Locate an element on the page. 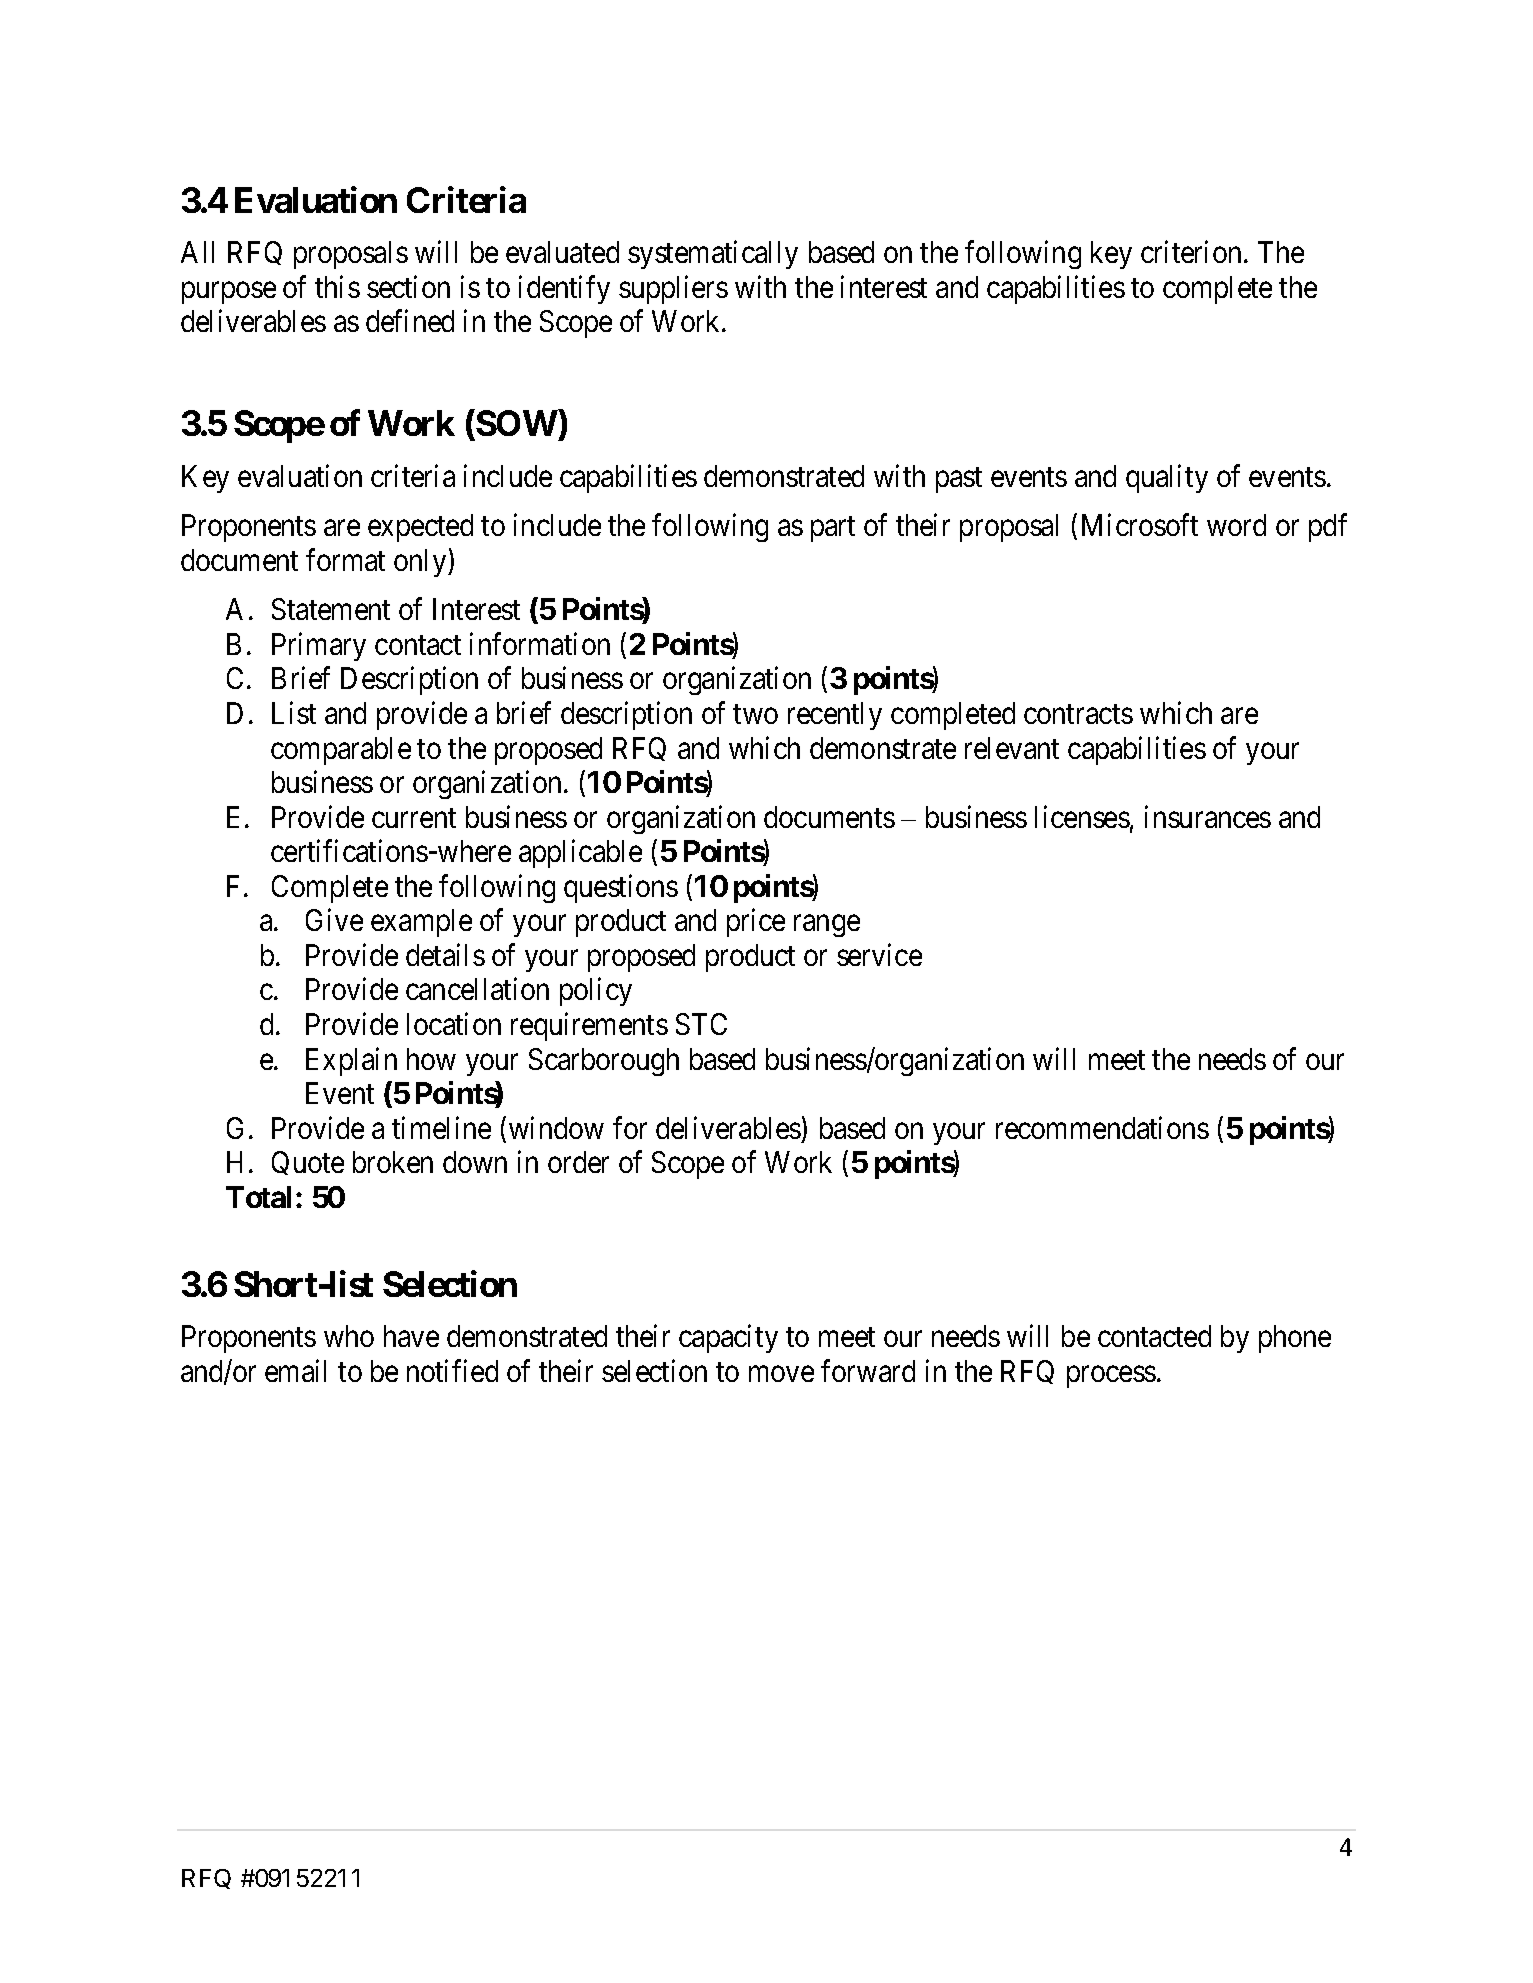  two is located at coordinates (755, 714).
